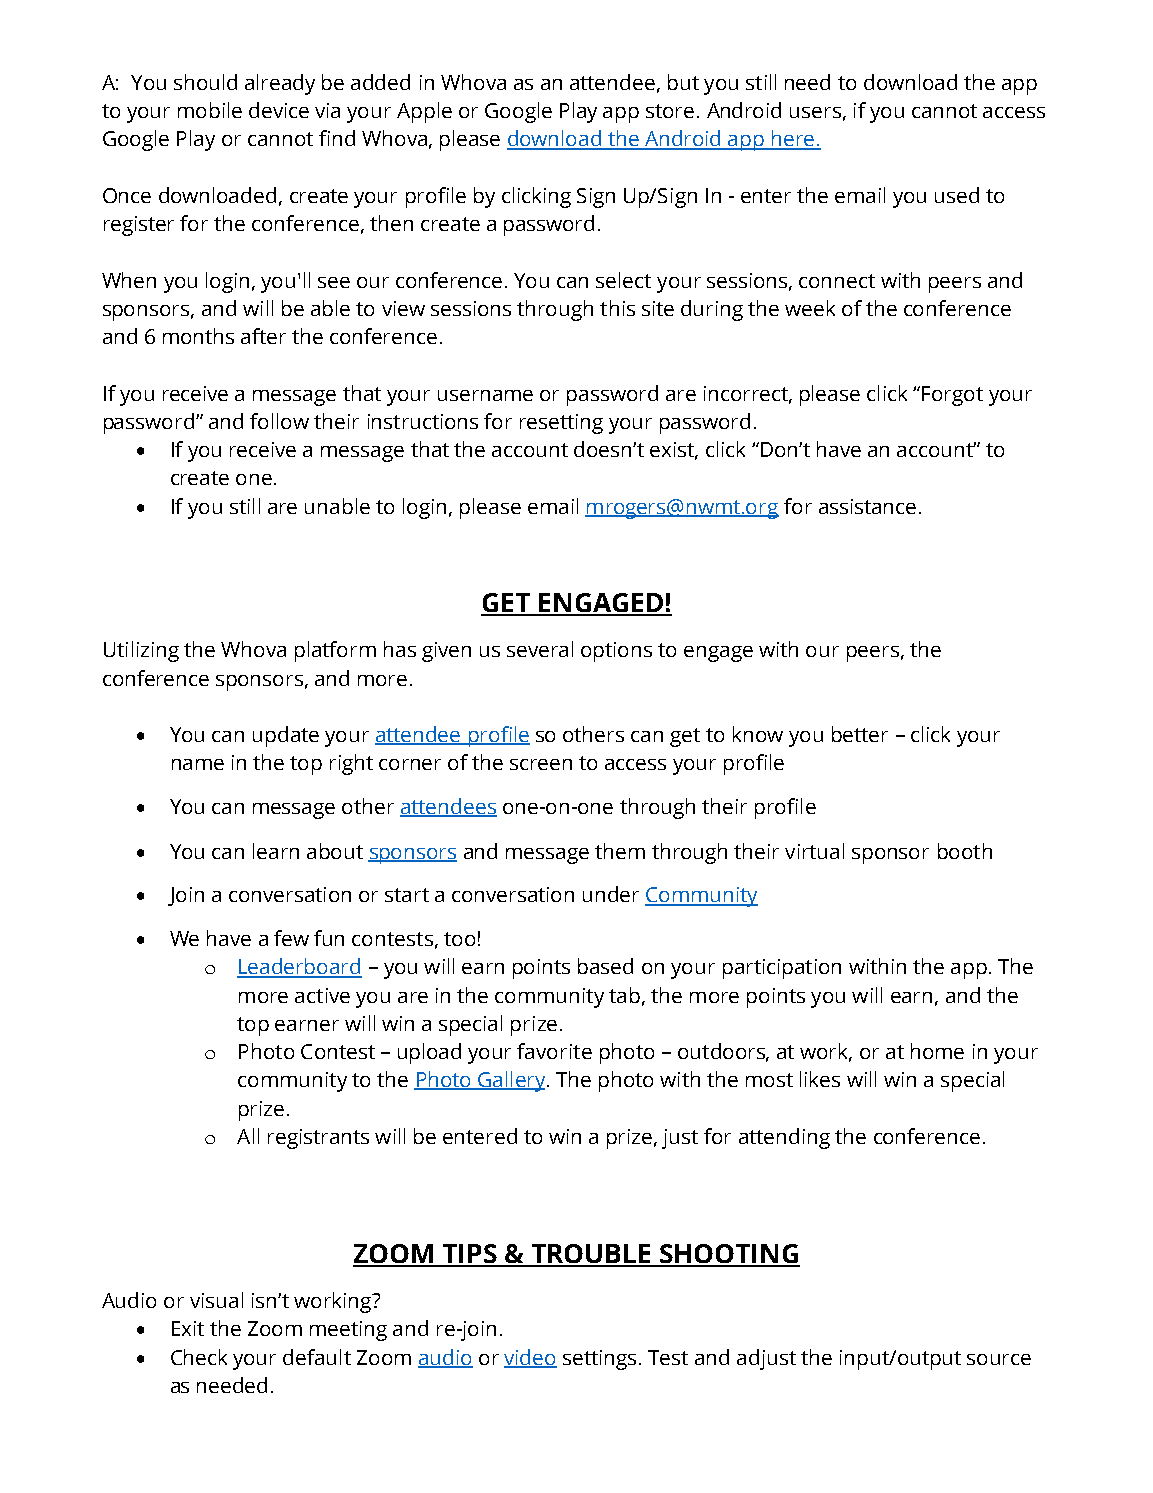 This document has height=1493, width=1153. Describe the element at coordinates (530, 1358) in the document. I see `video` at that location.
